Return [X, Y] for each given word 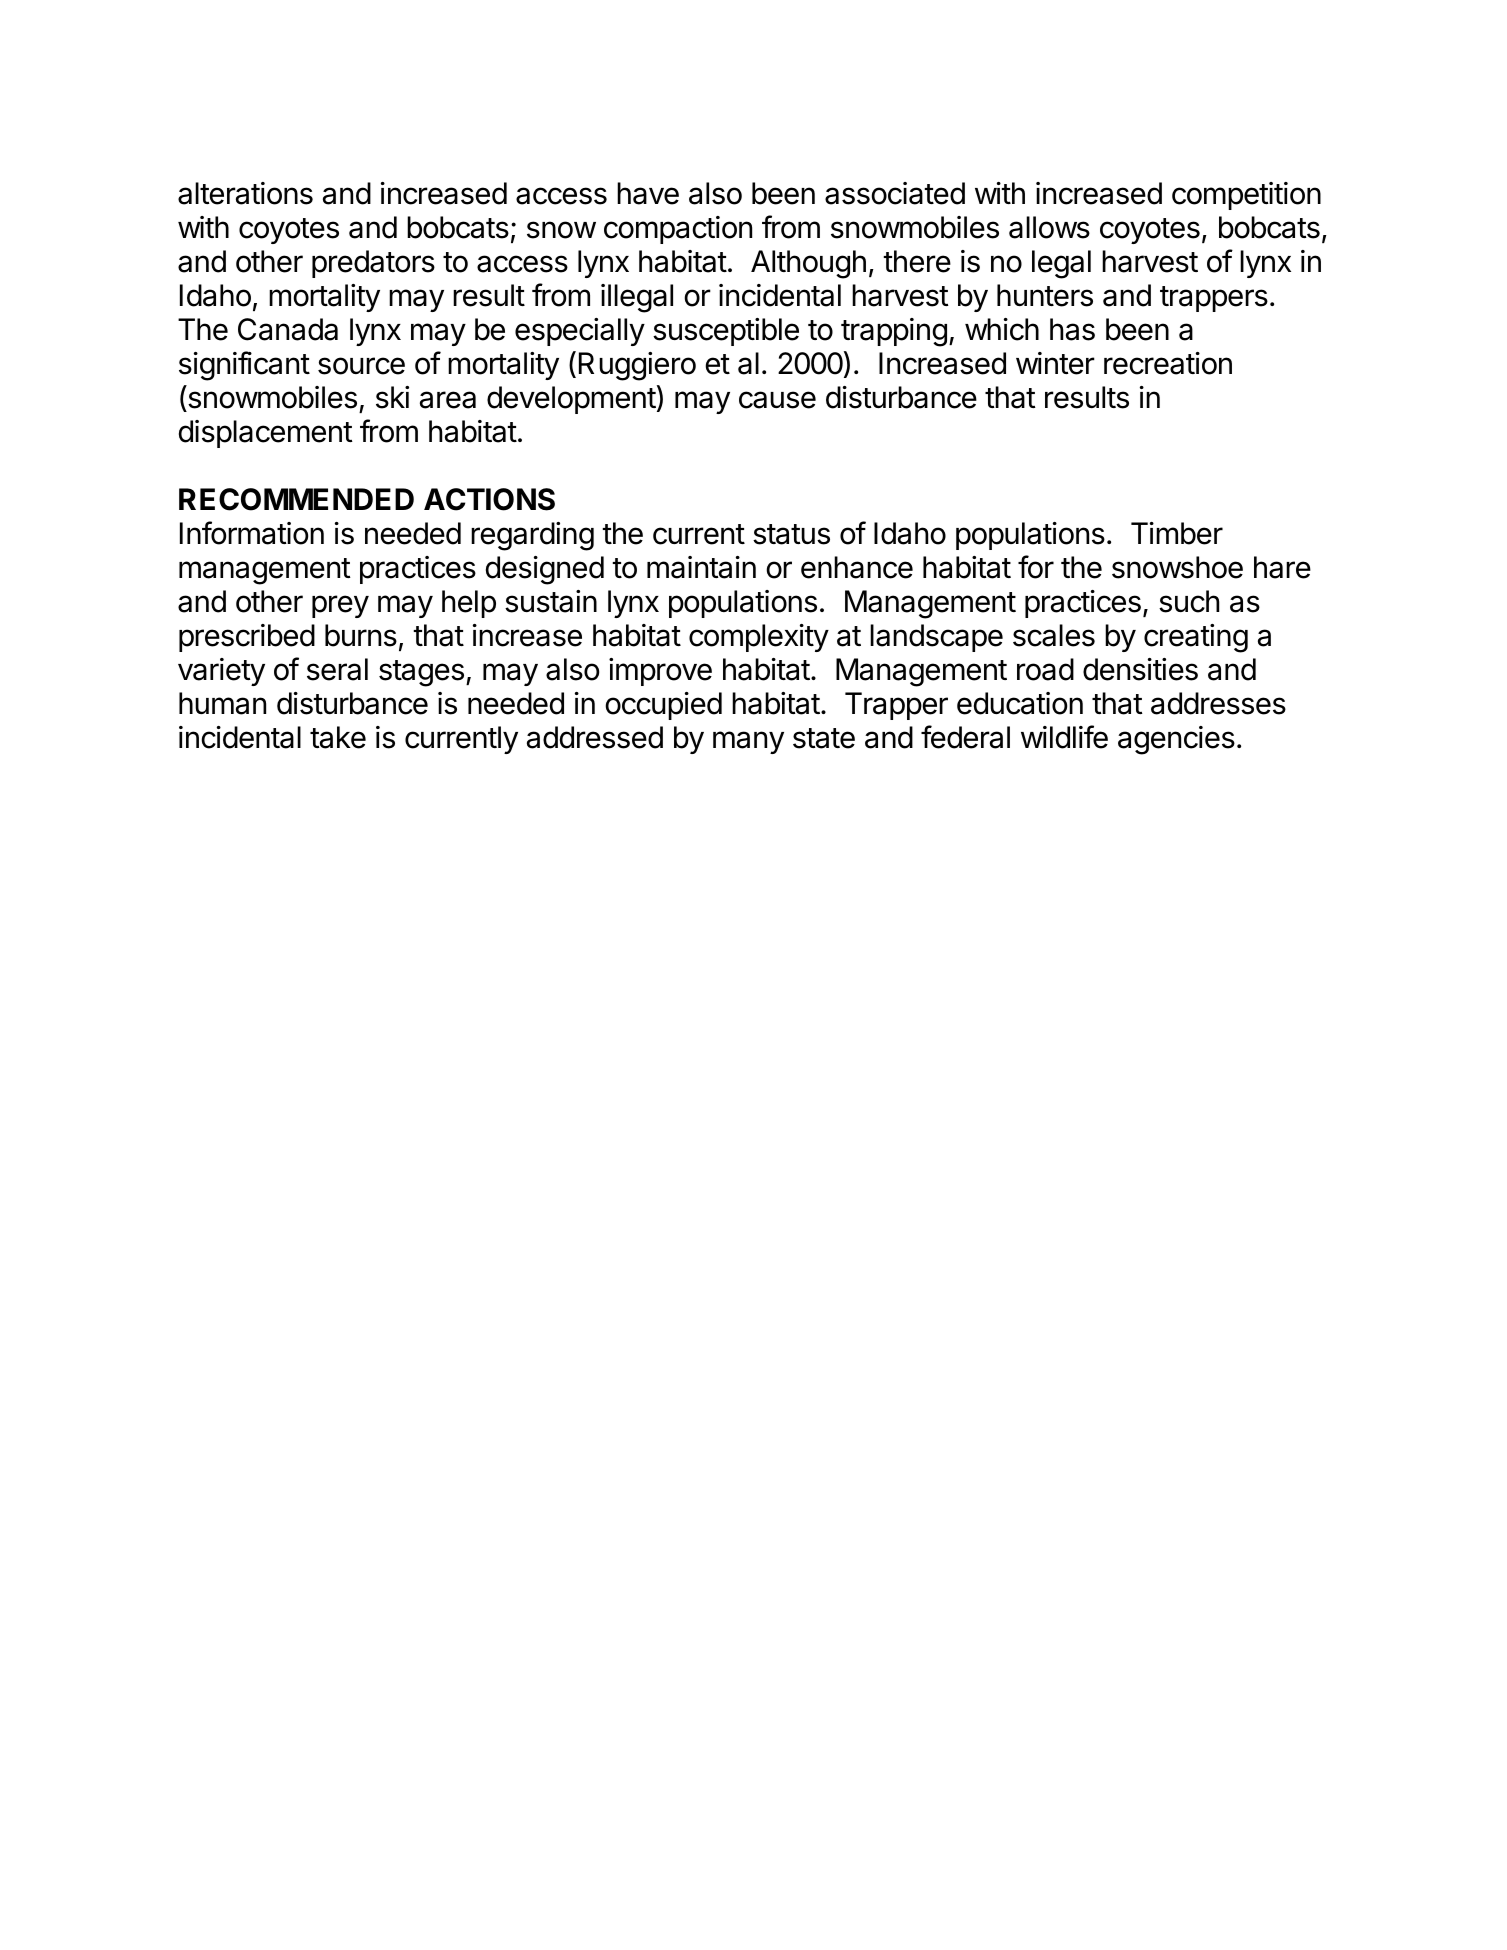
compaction [678, 230]
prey [340, 606]
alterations [245, 193]
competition [1246, 196]
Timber [1177, 533]
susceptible [726, 332]
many [748, 742]
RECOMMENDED [296, 499]
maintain [701, 567]
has [1072, 329]
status [791, 534]
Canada [288, 329]
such [1189, 601]
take [338, 737]
